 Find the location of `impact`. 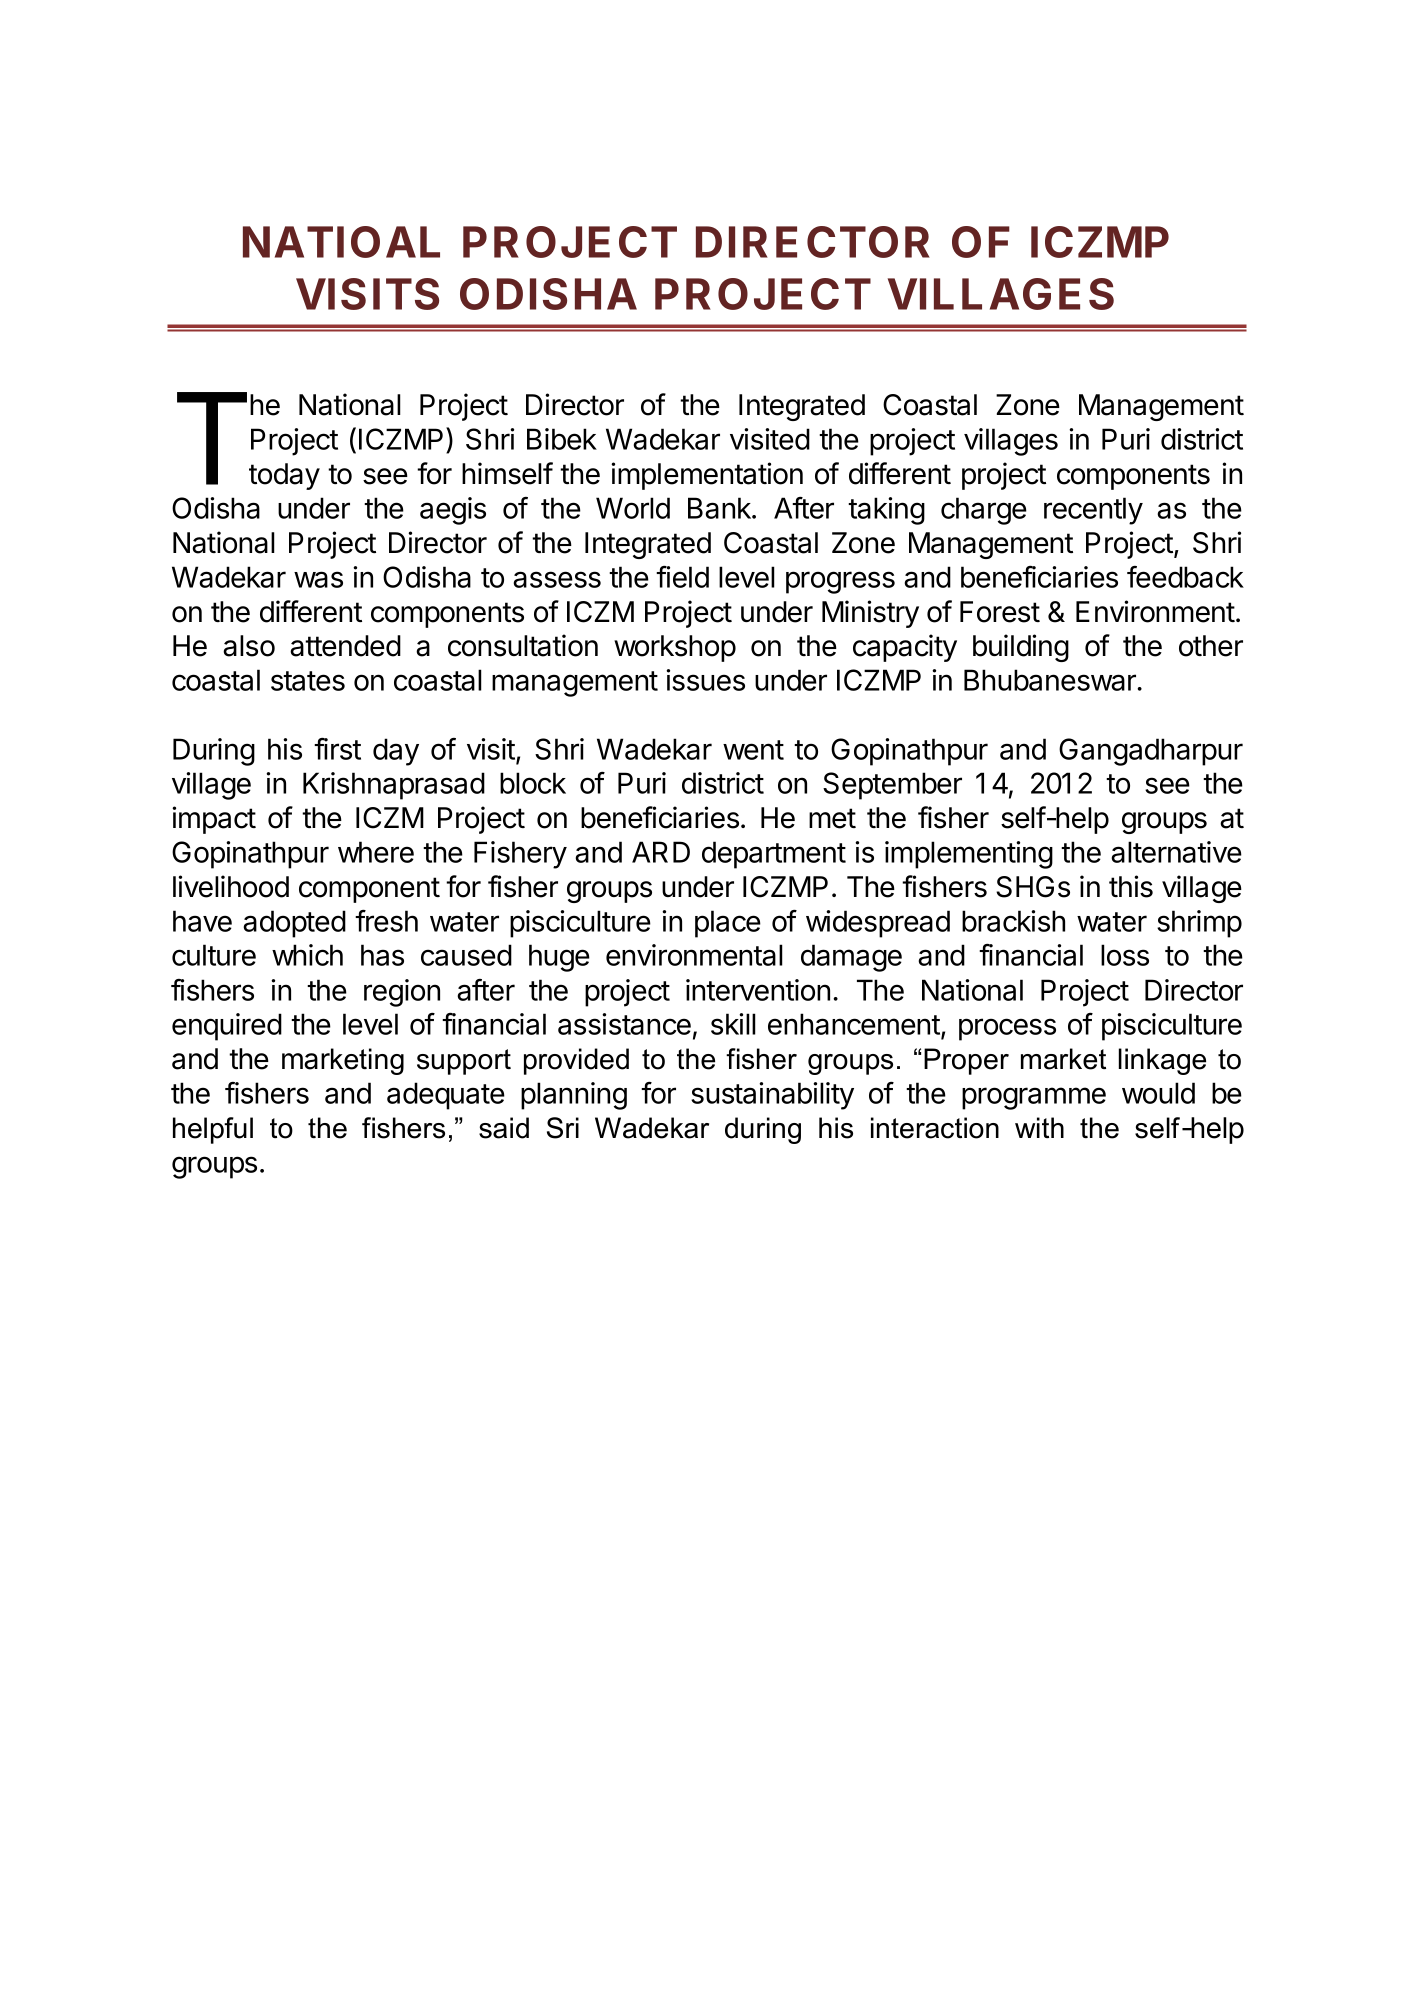

impact is located at coordinates (214, 820).
